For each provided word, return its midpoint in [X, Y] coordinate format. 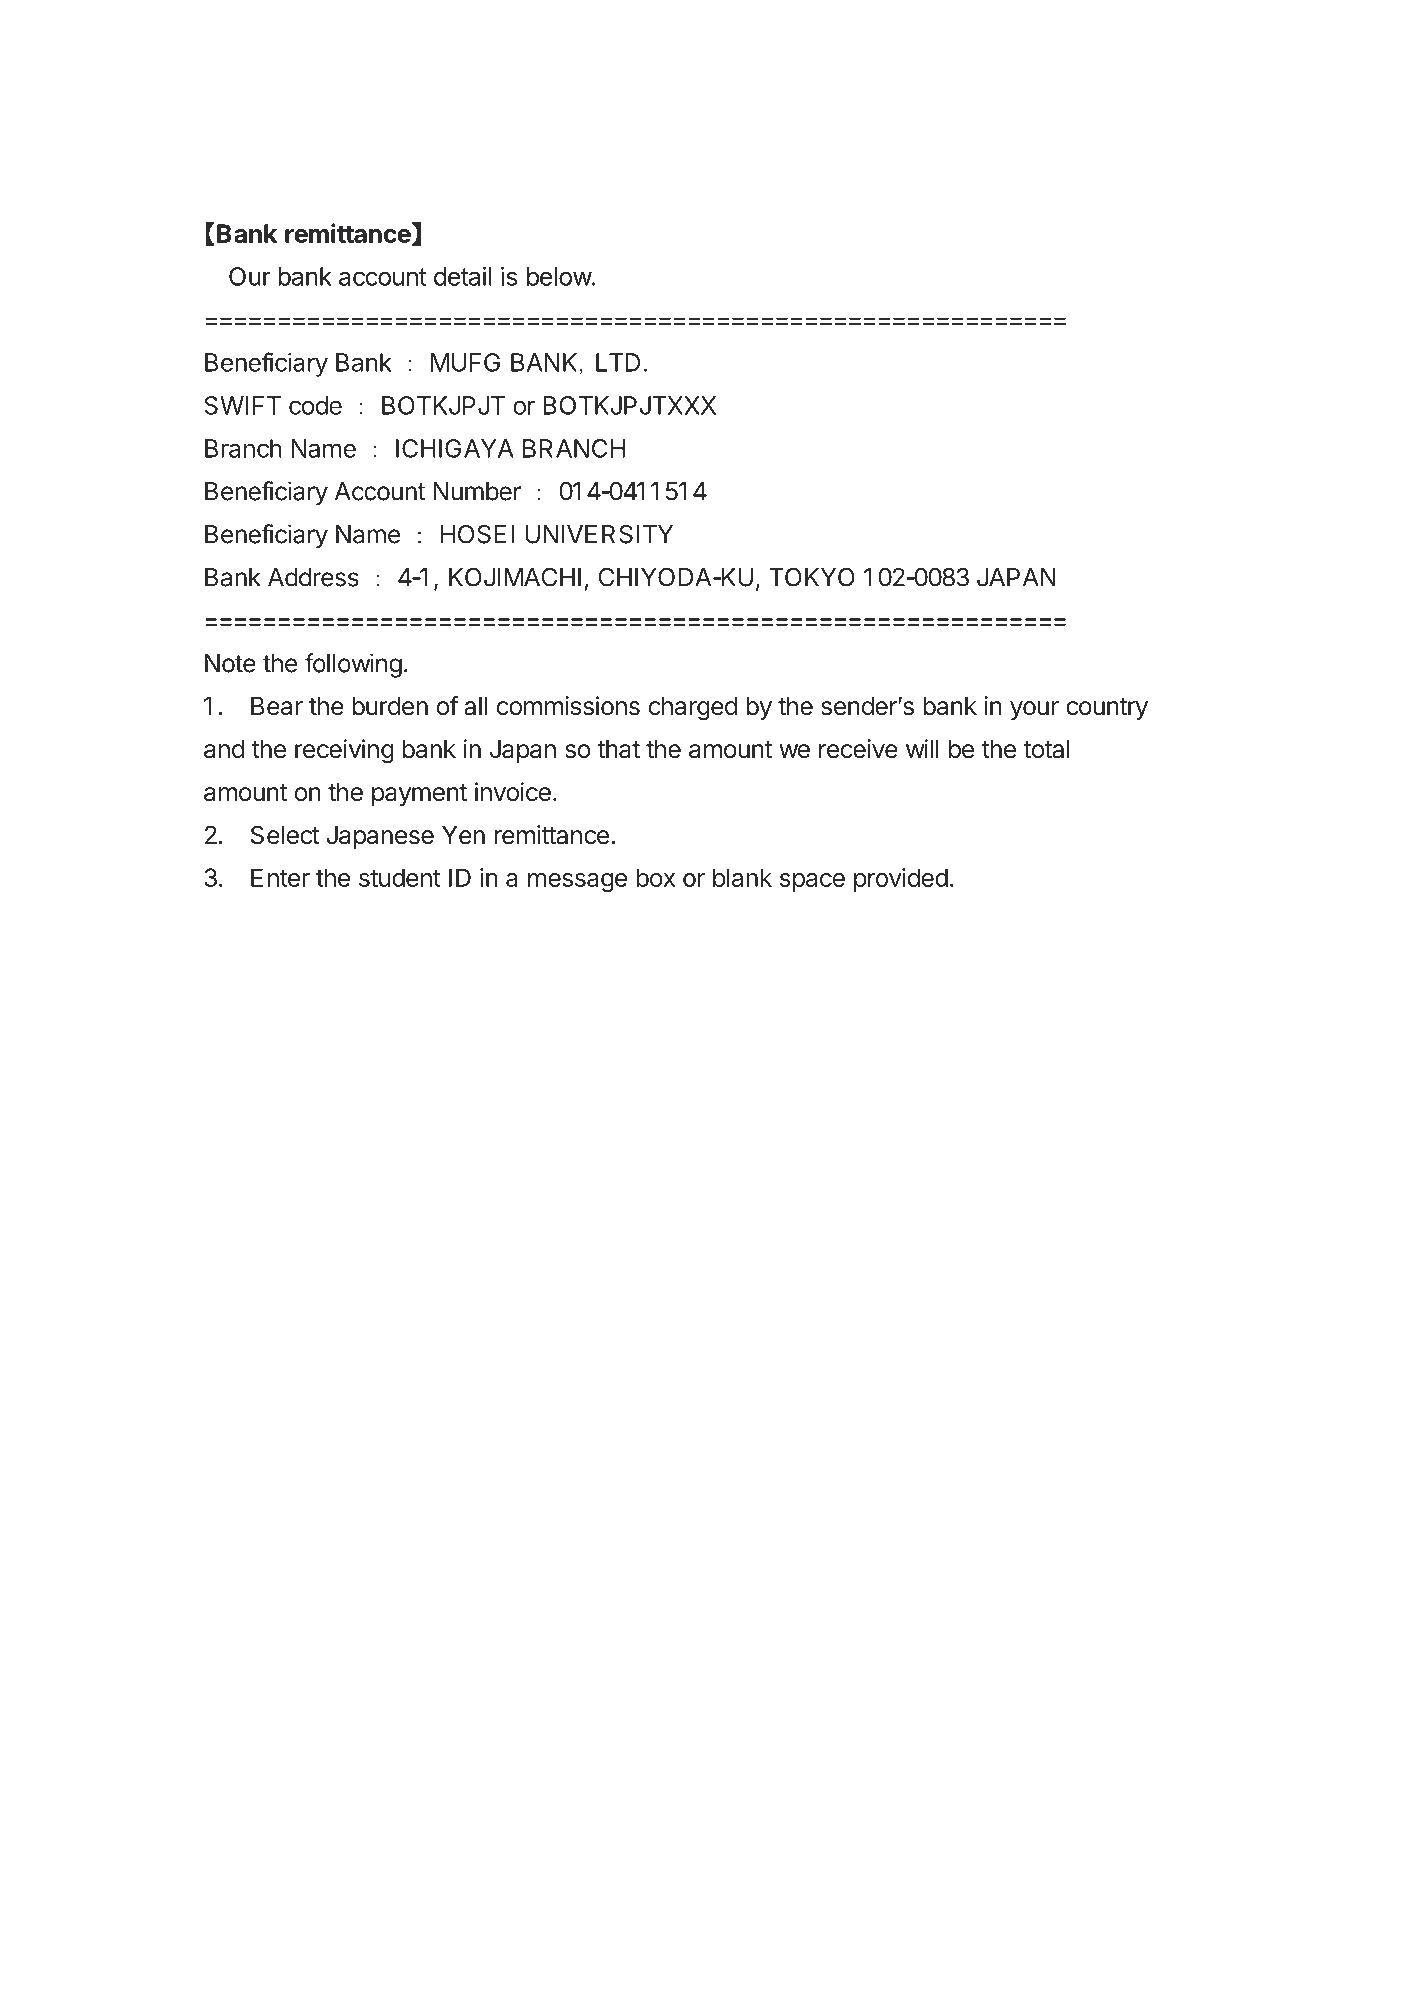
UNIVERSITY [599, 534]
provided [901, 880]
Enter [280, 877]
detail [463, 276]
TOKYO [812, 577]
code [315, 405]
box [655, 877]
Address [313, 577]
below [559, 276]
